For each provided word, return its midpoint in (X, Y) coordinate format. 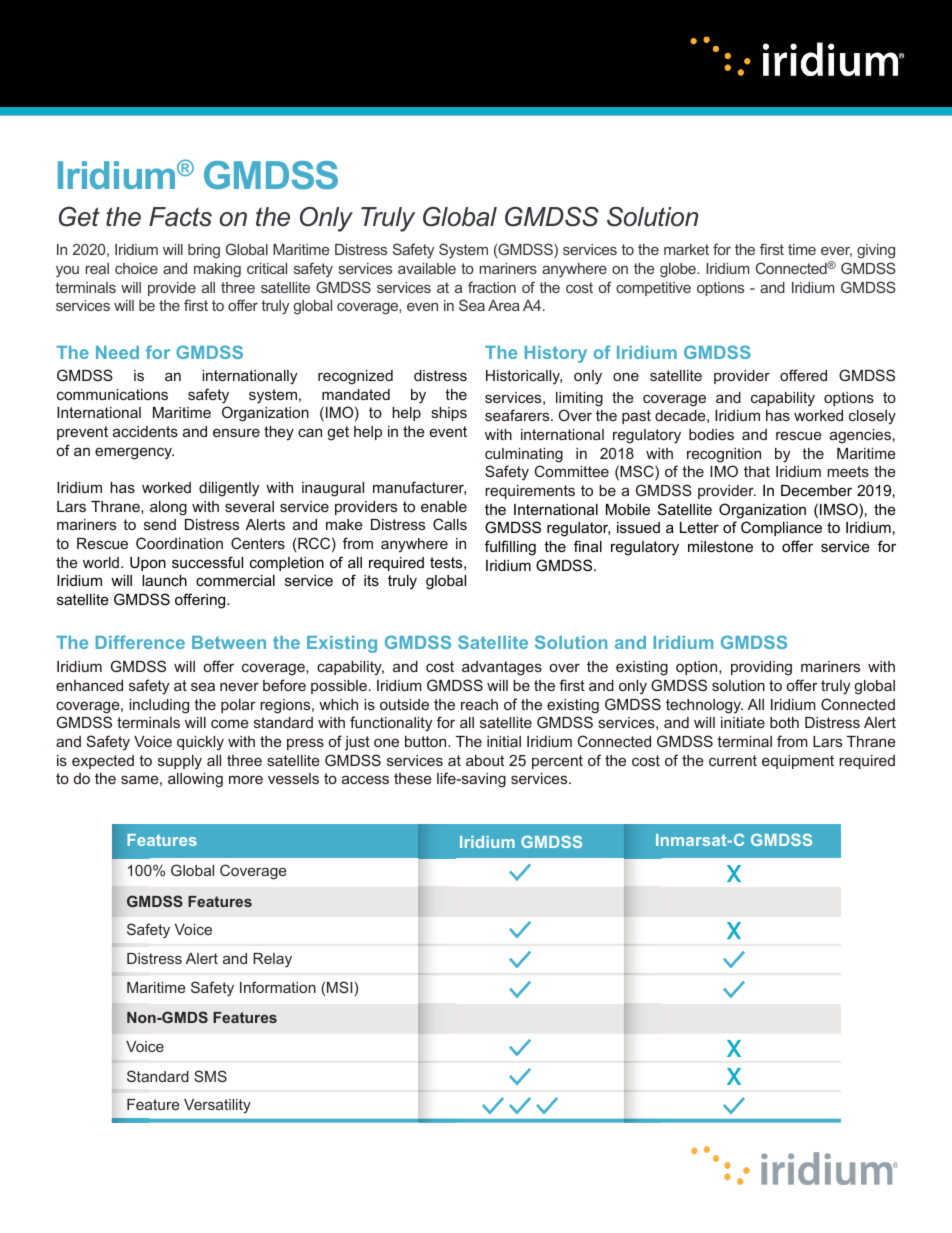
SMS (210, 1076)
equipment (798, 762)
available (427, 268)
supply (180, 762)
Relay (272, 960)
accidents (145, 431)
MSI (339, 987)
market (686, 249)
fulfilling (510, 548)
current (733, 760)
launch (164, 580)
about (485, 760)
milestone (720, 546)
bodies (711, 434)
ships (449, 414)
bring (204, 251)
